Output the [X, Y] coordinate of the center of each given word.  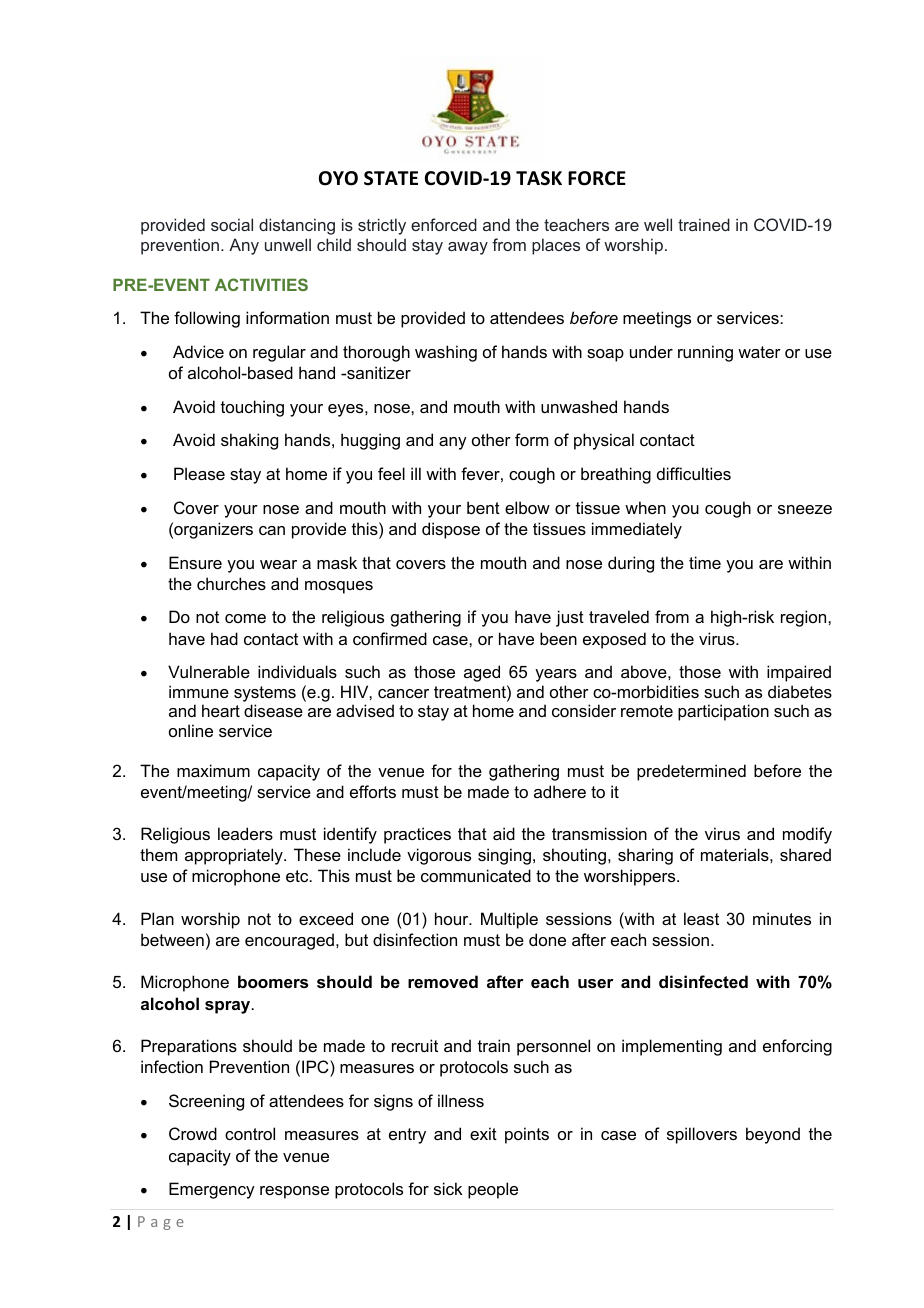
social [232, 224]
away [468, 248]
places [556, 246]
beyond [773, 1135]
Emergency [212, 1190]
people [493, 1190]
